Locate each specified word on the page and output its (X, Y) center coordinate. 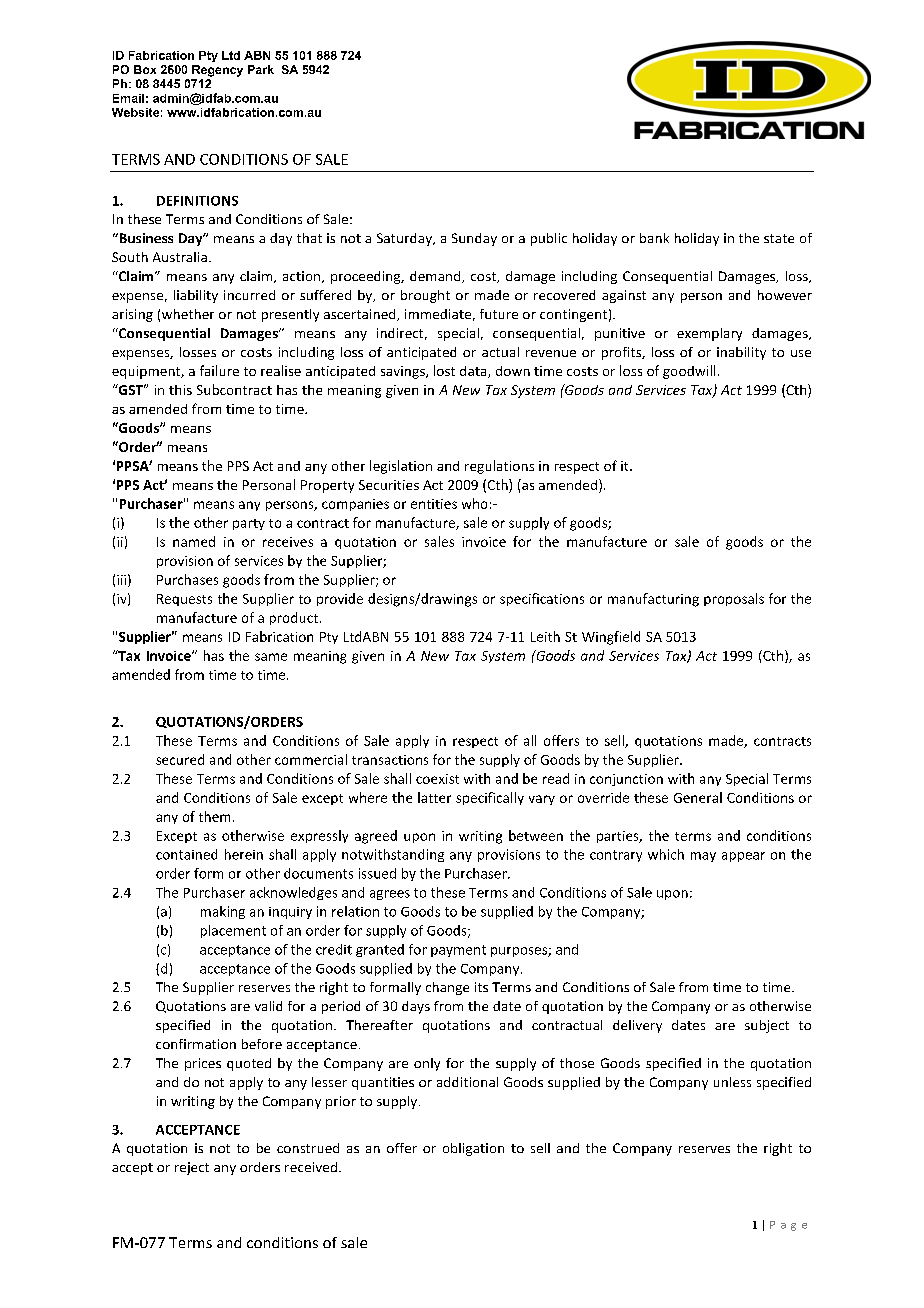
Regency (217, 71)
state (779, 238)
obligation (473, 1149)
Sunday (474, 239)
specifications (542, 599)
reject (192, 1168)
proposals (734, 599)
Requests (184, 600)
